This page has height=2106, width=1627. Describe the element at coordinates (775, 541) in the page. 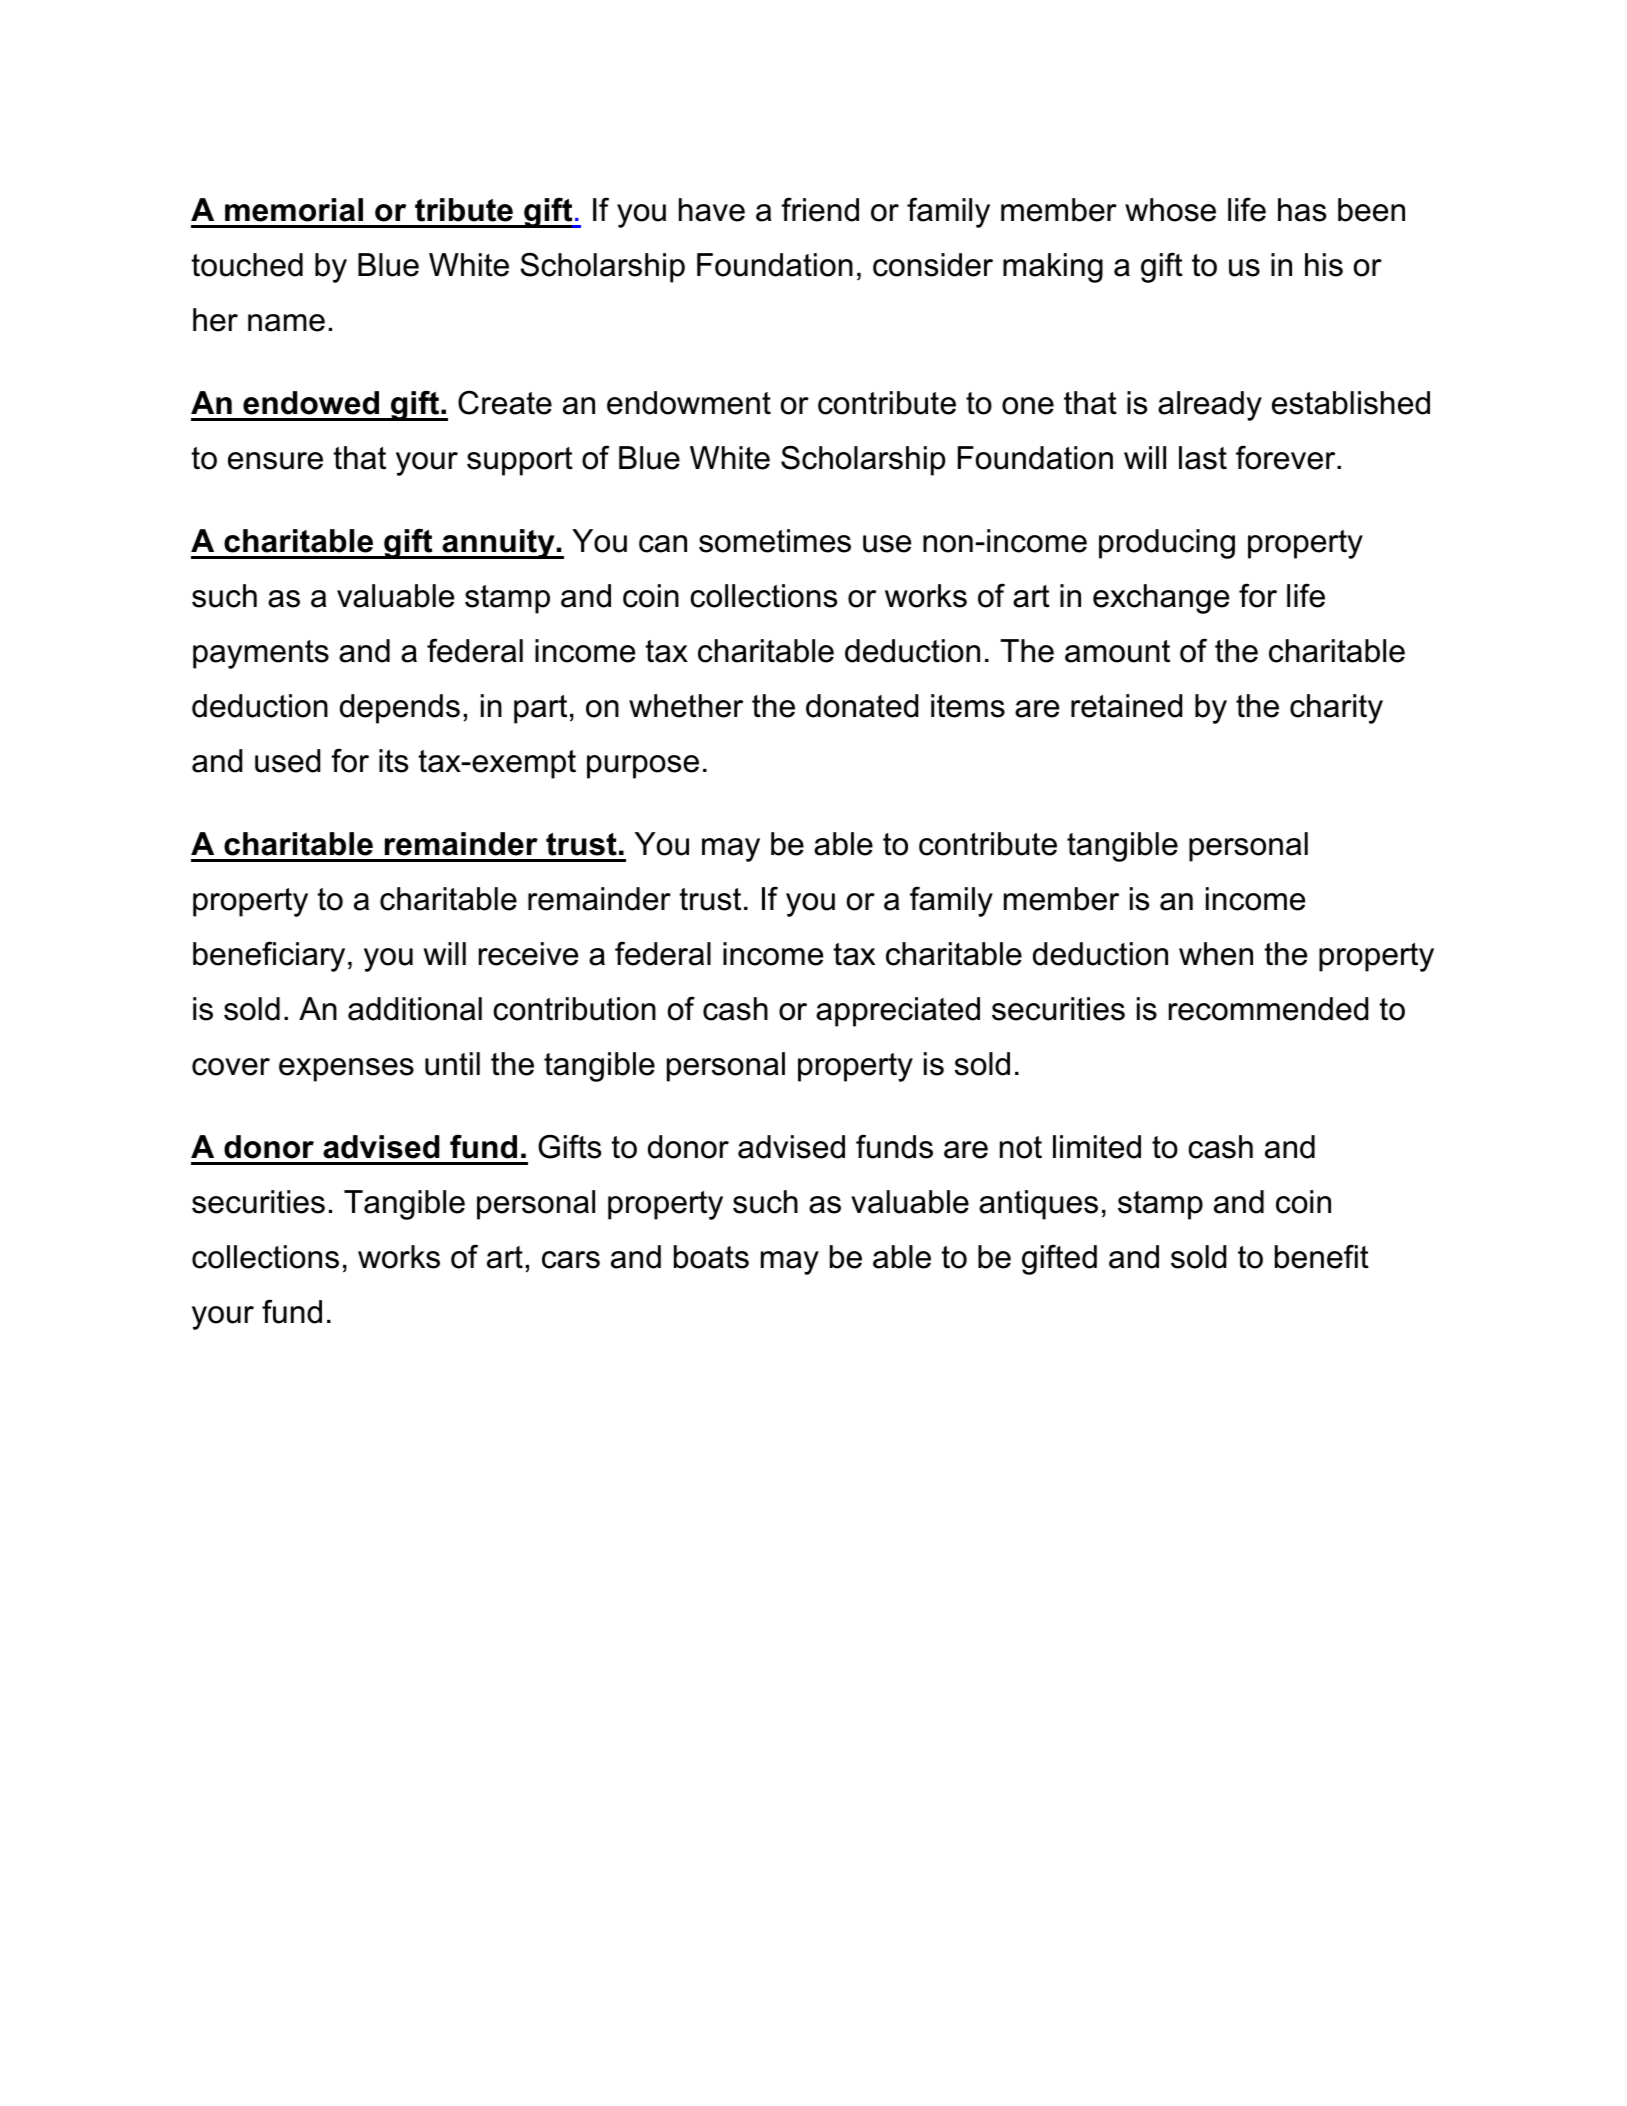

I see `sometimes` at that location.
